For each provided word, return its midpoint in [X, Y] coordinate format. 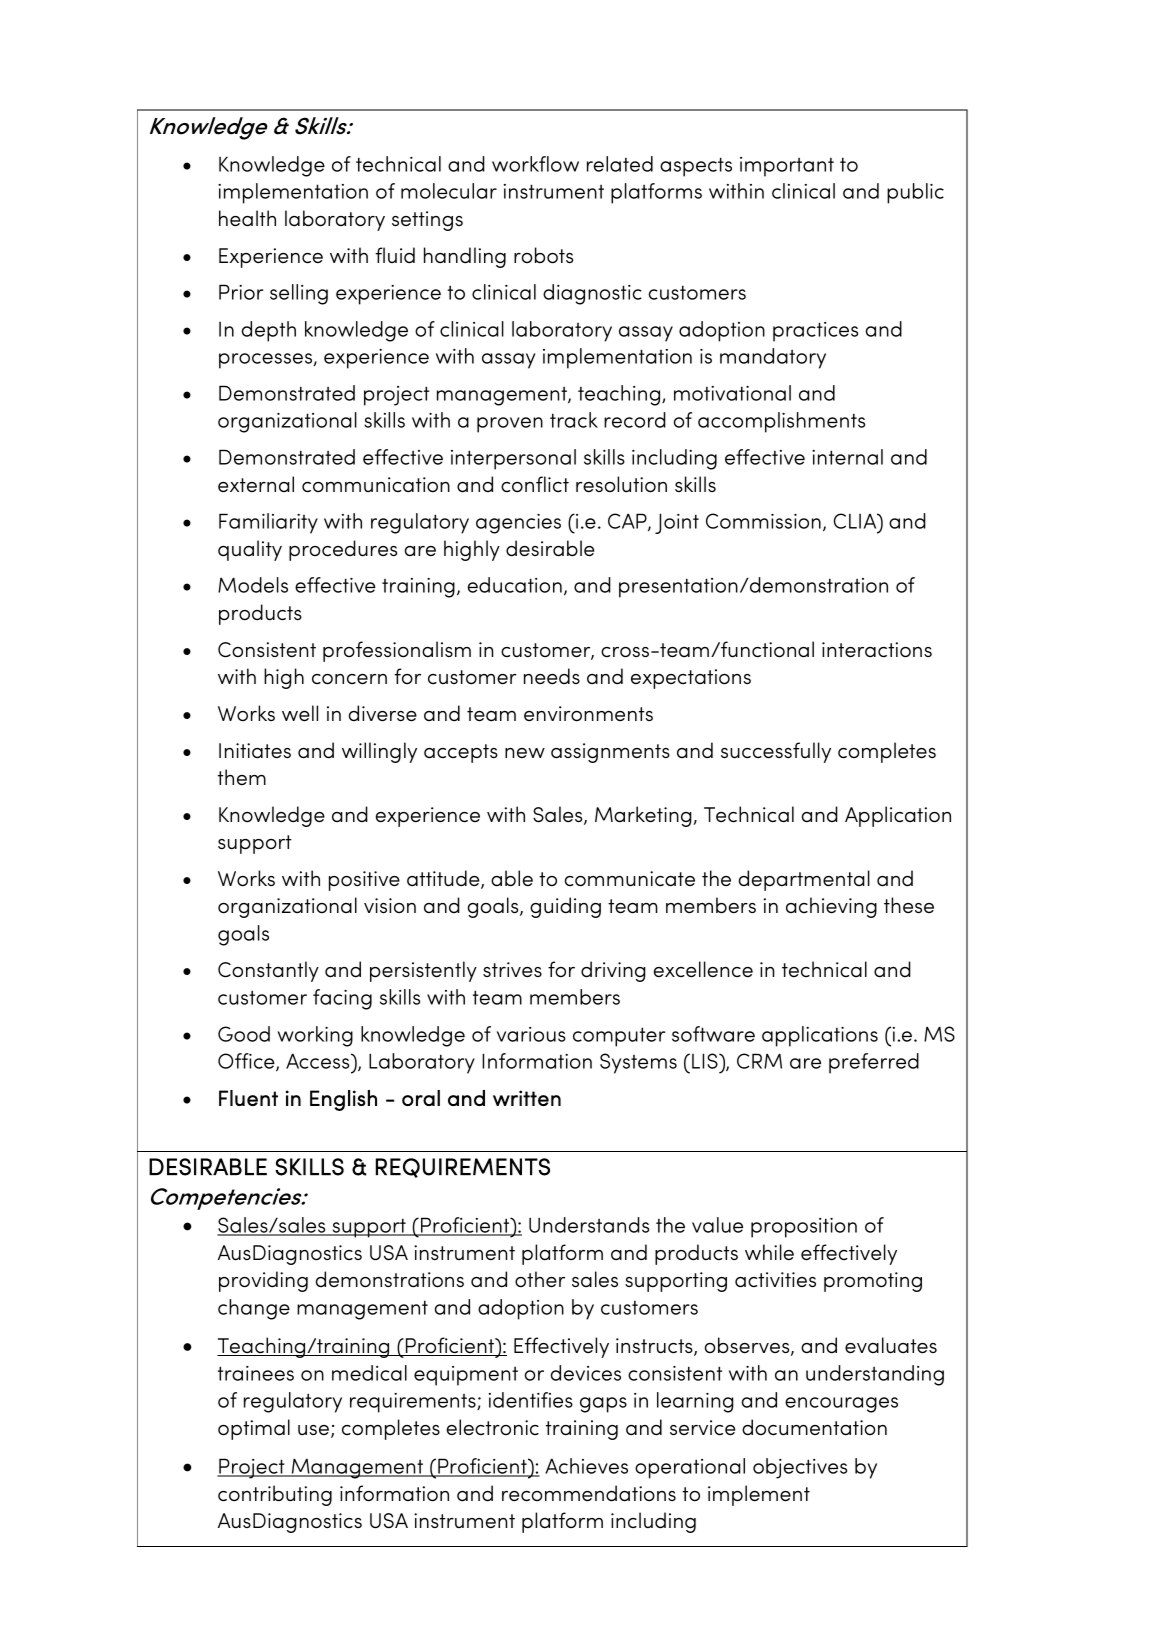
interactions [877, 650]
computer [619, 1037]
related [620, 164]
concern [349, 679]
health [247, 218]
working [315, 1036]
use [313, 1430]
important [787, 167]
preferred [874, 1063]
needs [552, 676]
